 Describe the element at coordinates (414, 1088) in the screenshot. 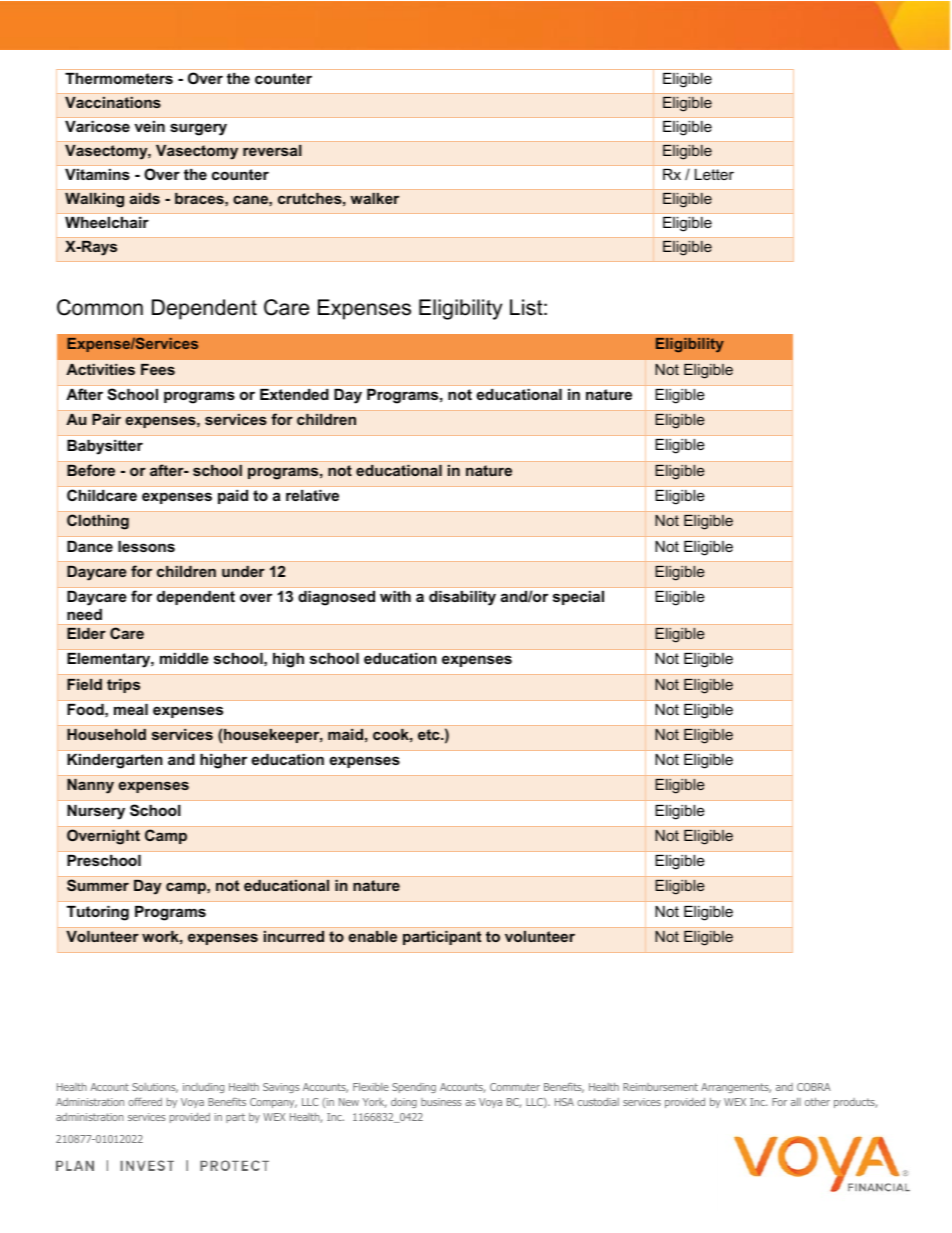

I see `Spending` at that location.
